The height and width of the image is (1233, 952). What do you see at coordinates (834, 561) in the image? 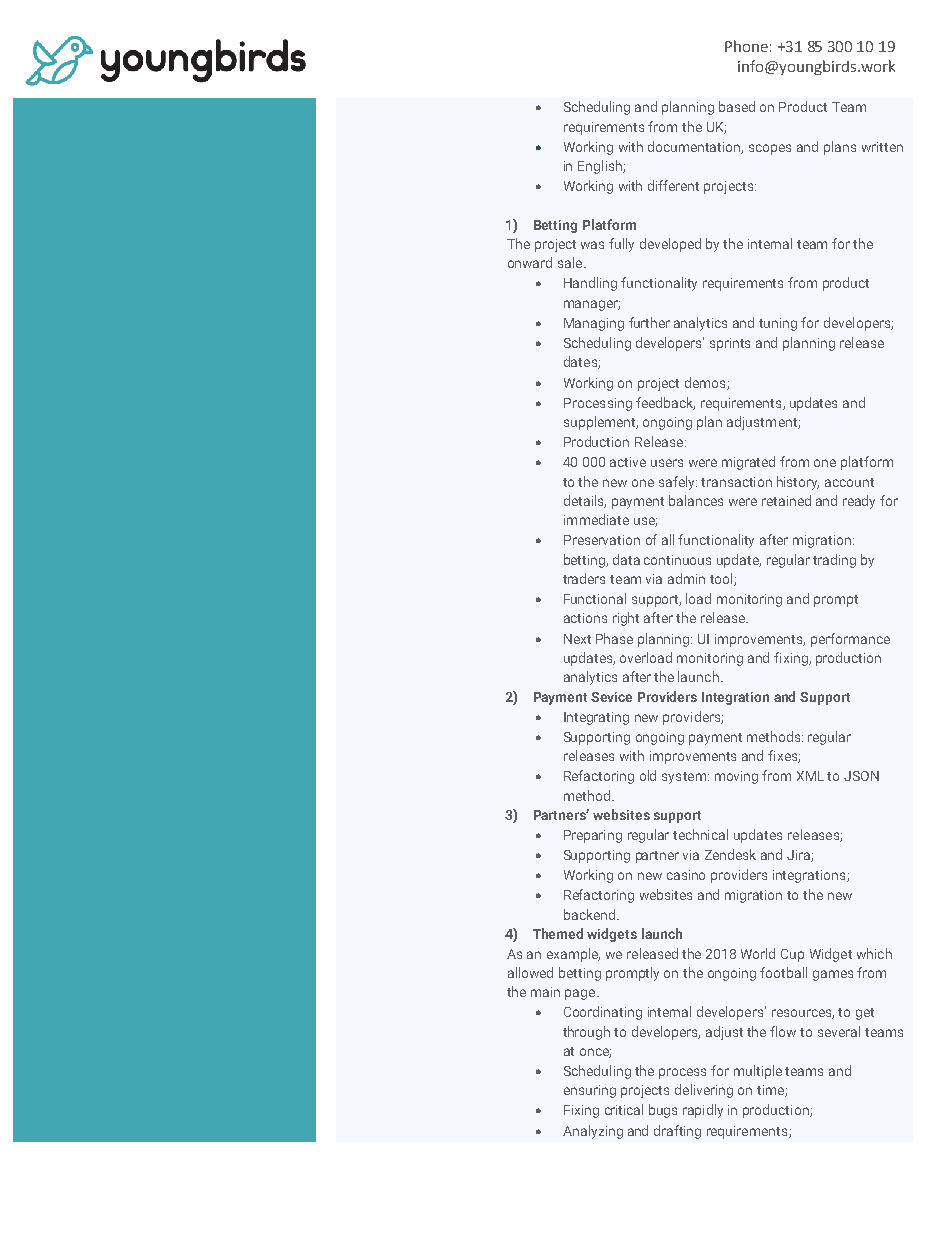
I see `trading` at bounding box center [834, 561].
